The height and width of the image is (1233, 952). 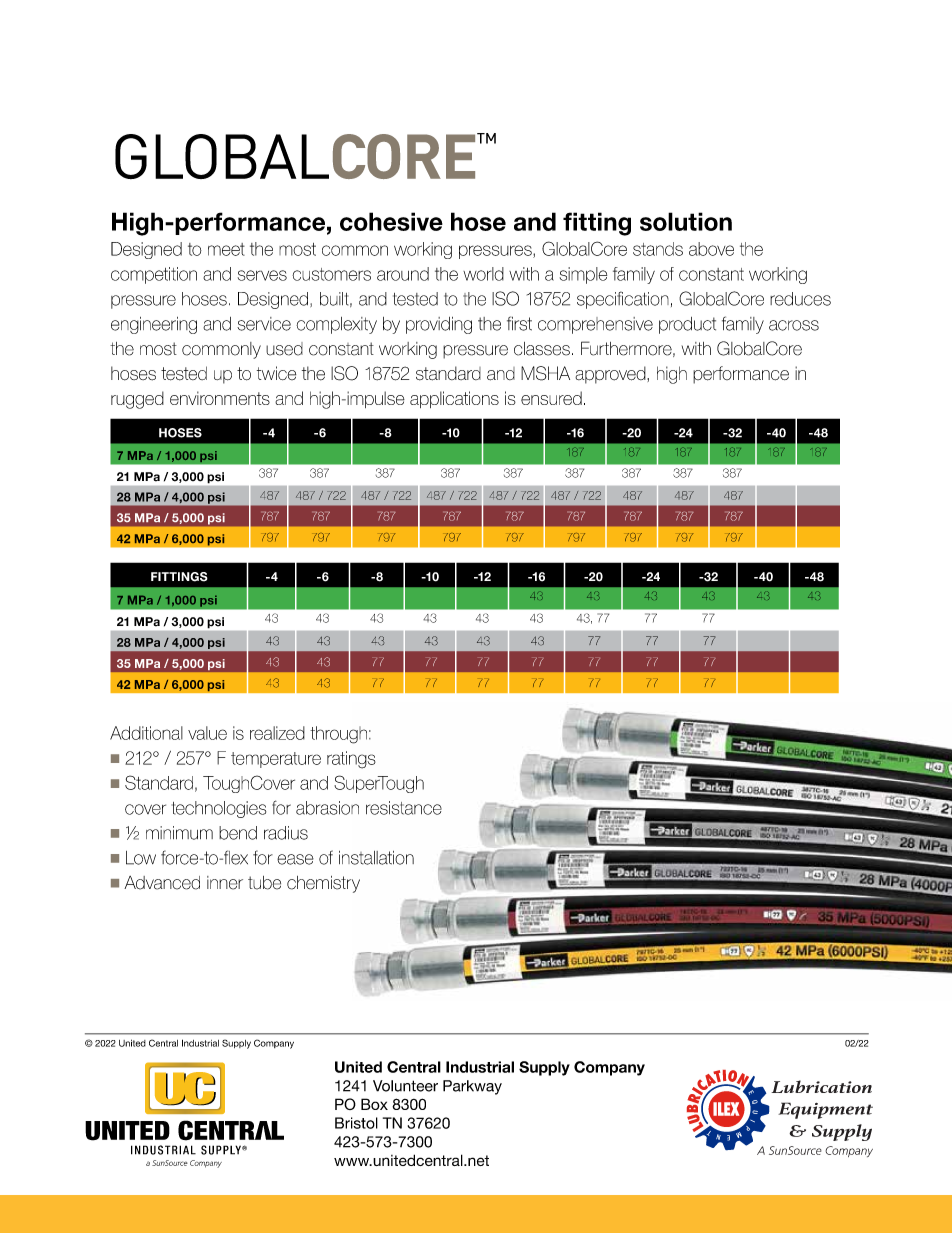 What do you see at coordinates (356, 1123) in the image?
I see `Bristol` at bounding box center [356, 1123].
